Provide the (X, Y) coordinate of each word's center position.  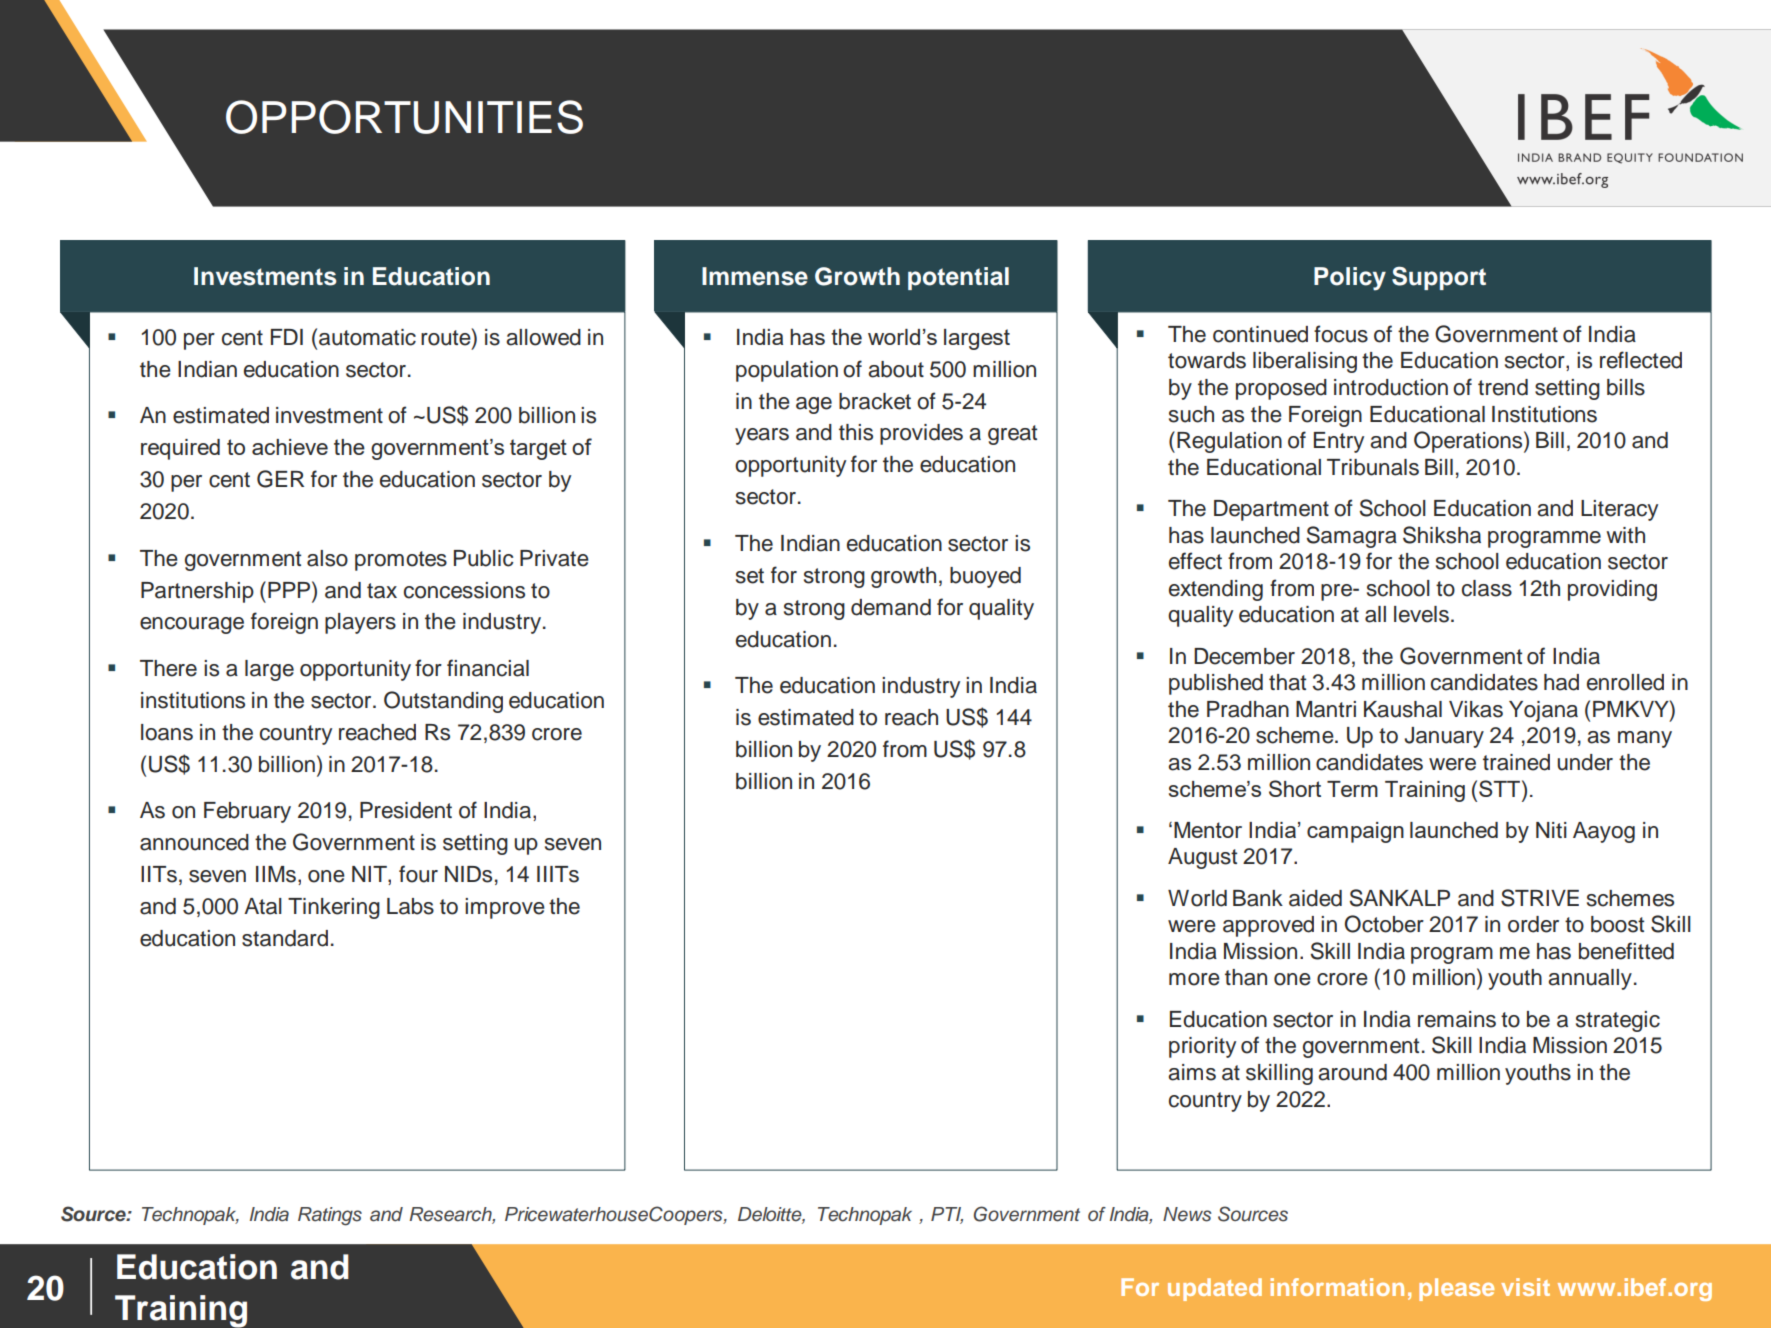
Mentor (1208, 830)
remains (1457, 1019)
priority (1202, 1047)
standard (285, 938)
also (327, 558)
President (406, 810)
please (1456, 1289)
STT (1501, 788)
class (1487, 588)
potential (958, 278)
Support (1439, 278)
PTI (947, 1215)
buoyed (985, 577)
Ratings (330, 1216)
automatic (367, 337)
